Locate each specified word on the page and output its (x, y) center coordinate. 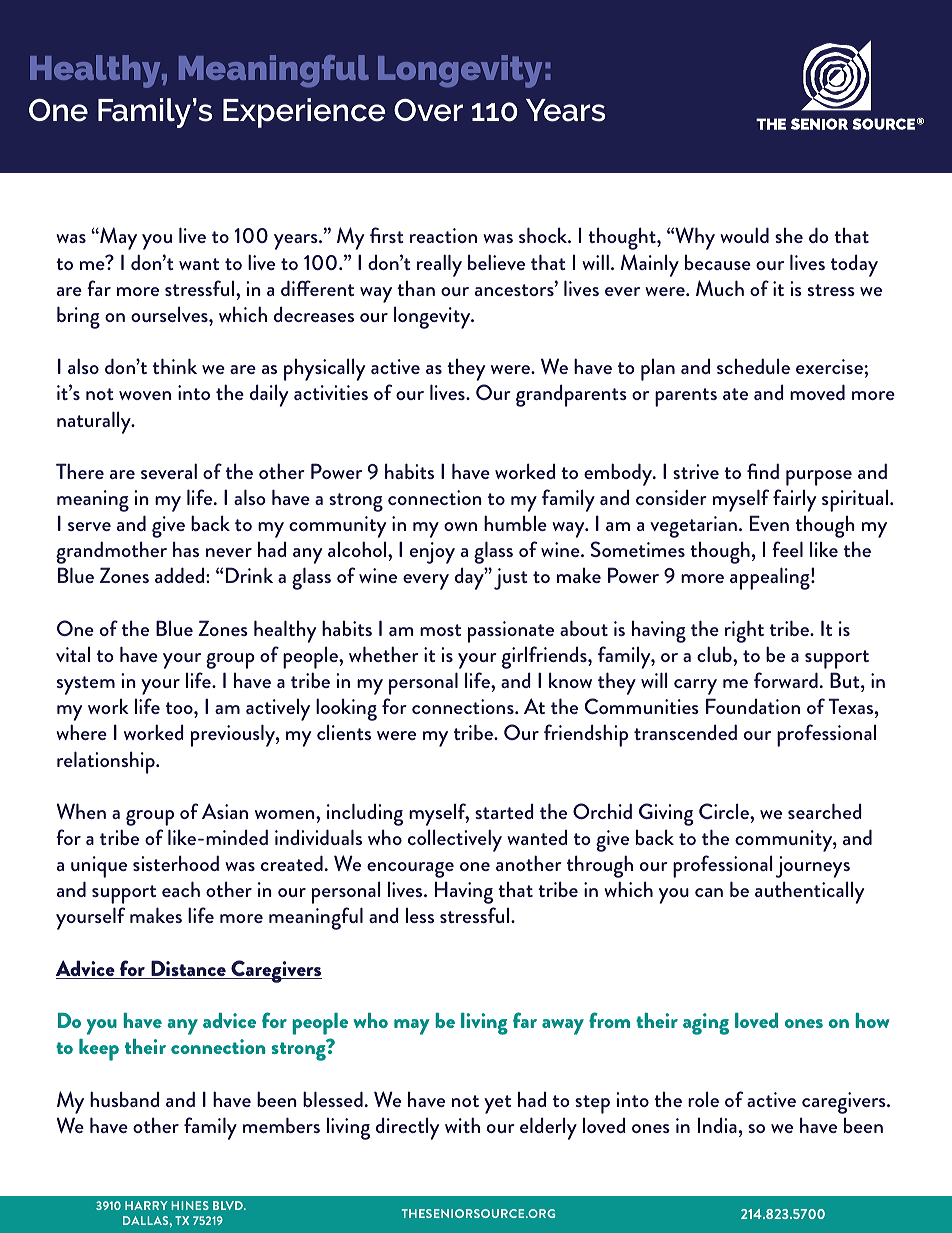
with (462, 1125)
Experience (304, 113)
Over (428, 110)
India (717, 1125)
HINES (190, 1205)
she (789, 235)
